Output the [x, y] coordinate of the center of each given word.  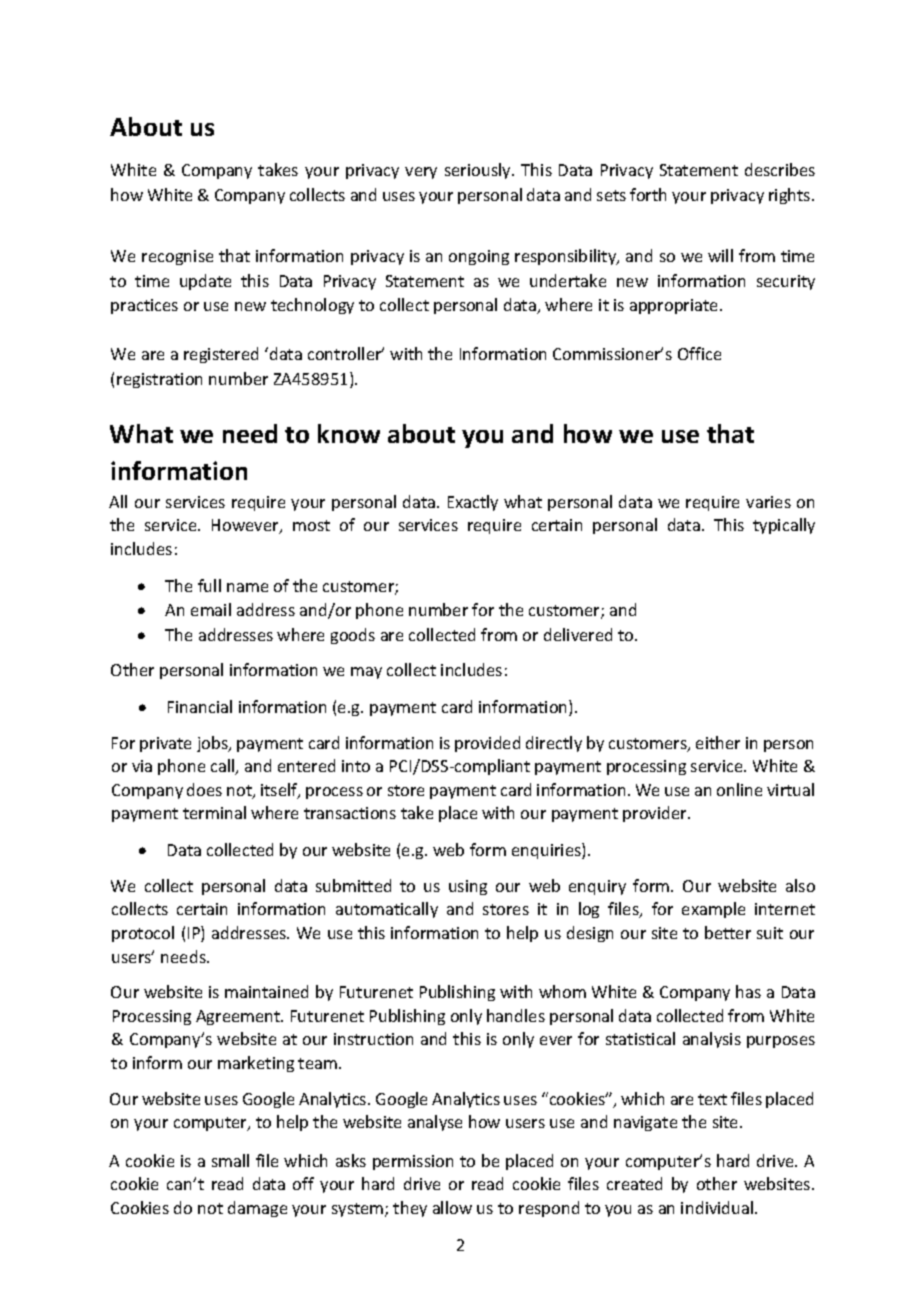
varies [768, 502]
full [209, 585]
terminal [214, 812]
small [230, 1160]
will [720, 255]
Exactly [473, 503]
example [713, 910]
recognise [177, 257]
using [468, 887]
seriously [479, 171]
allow [452, 1207]
